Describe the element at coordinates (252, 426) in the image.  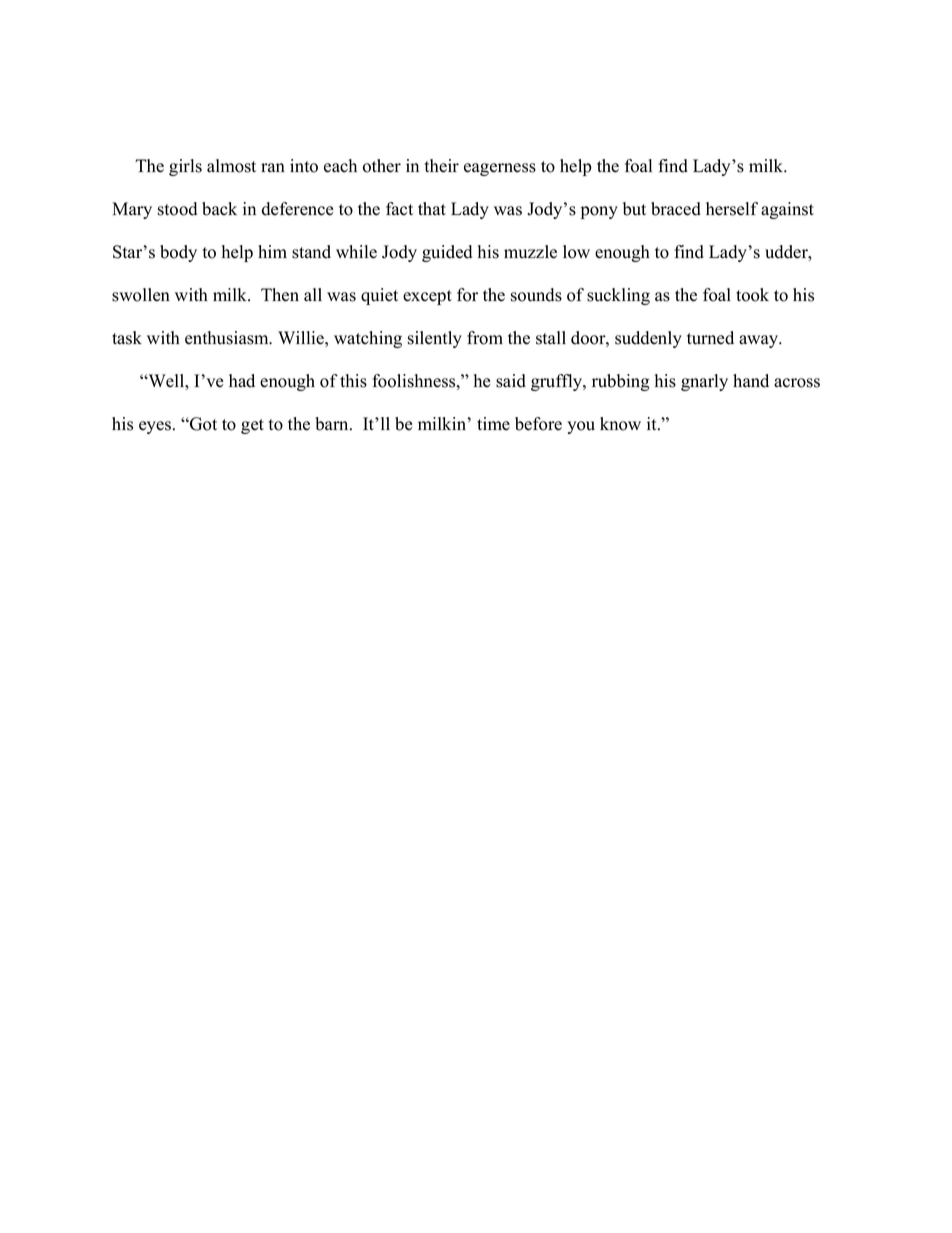
I see `get` at that location.
